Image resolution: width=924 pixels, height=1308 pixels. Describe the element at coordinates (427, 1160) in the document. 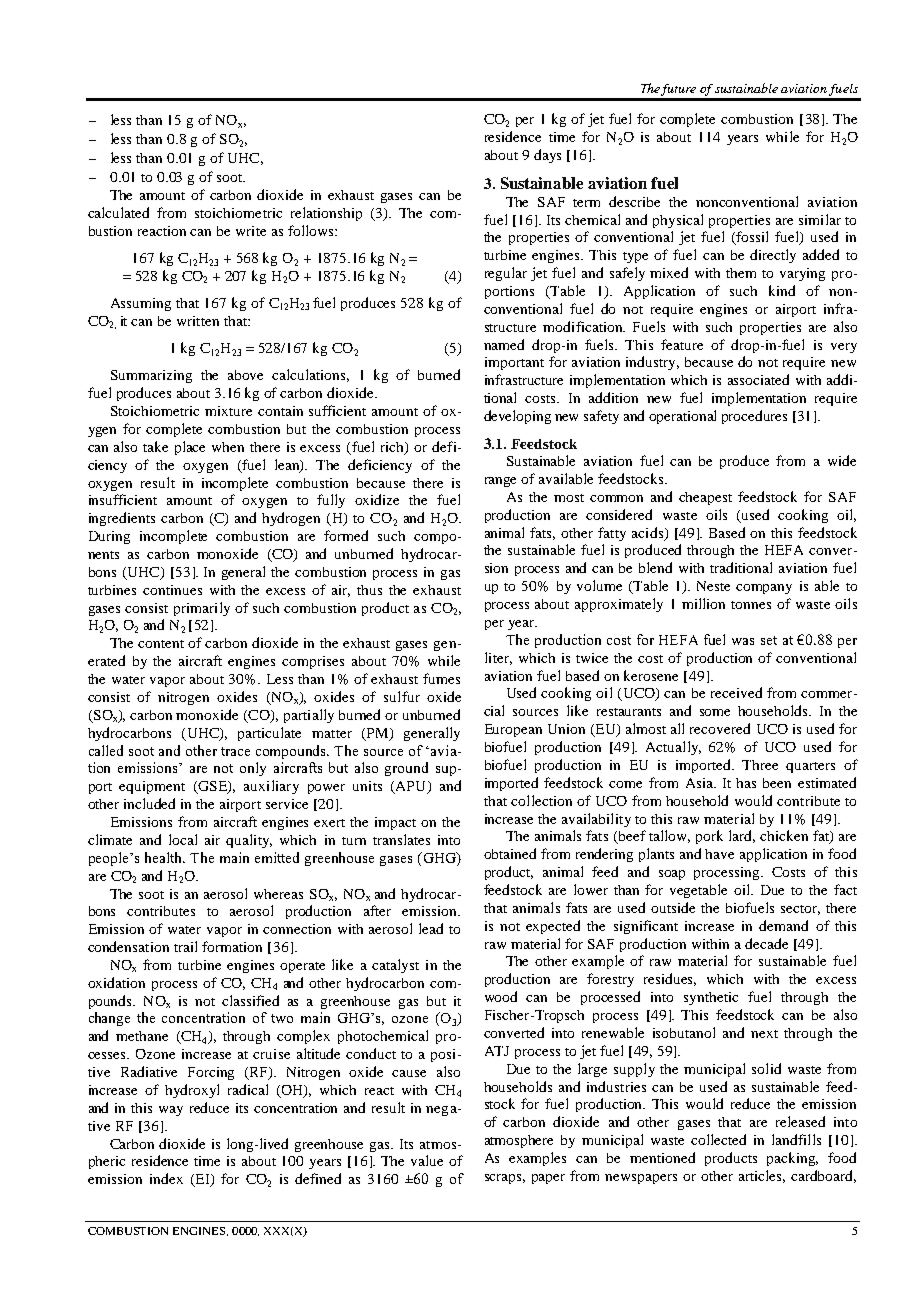

I see `value` at that location.
